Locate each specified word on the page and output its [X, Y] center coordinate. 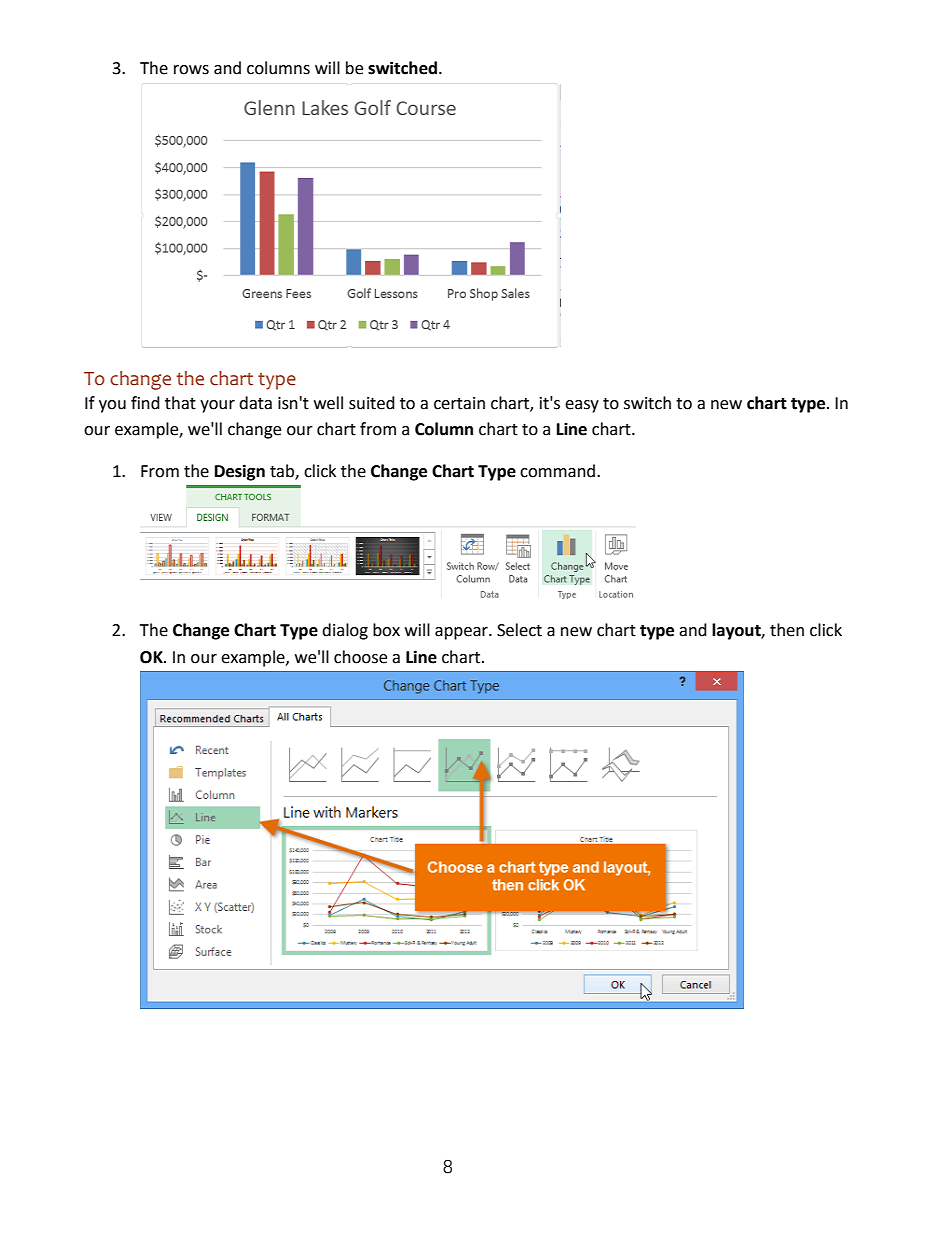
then [787, 630]
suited [372, 403]
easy [582, 406]
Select [519, 630]
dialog [345, 631]
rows [191, 70]
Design [240, 472]
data [255, 403]
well [328, 403]
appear [462, 633]
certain [459, 403]
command [557, 471]
